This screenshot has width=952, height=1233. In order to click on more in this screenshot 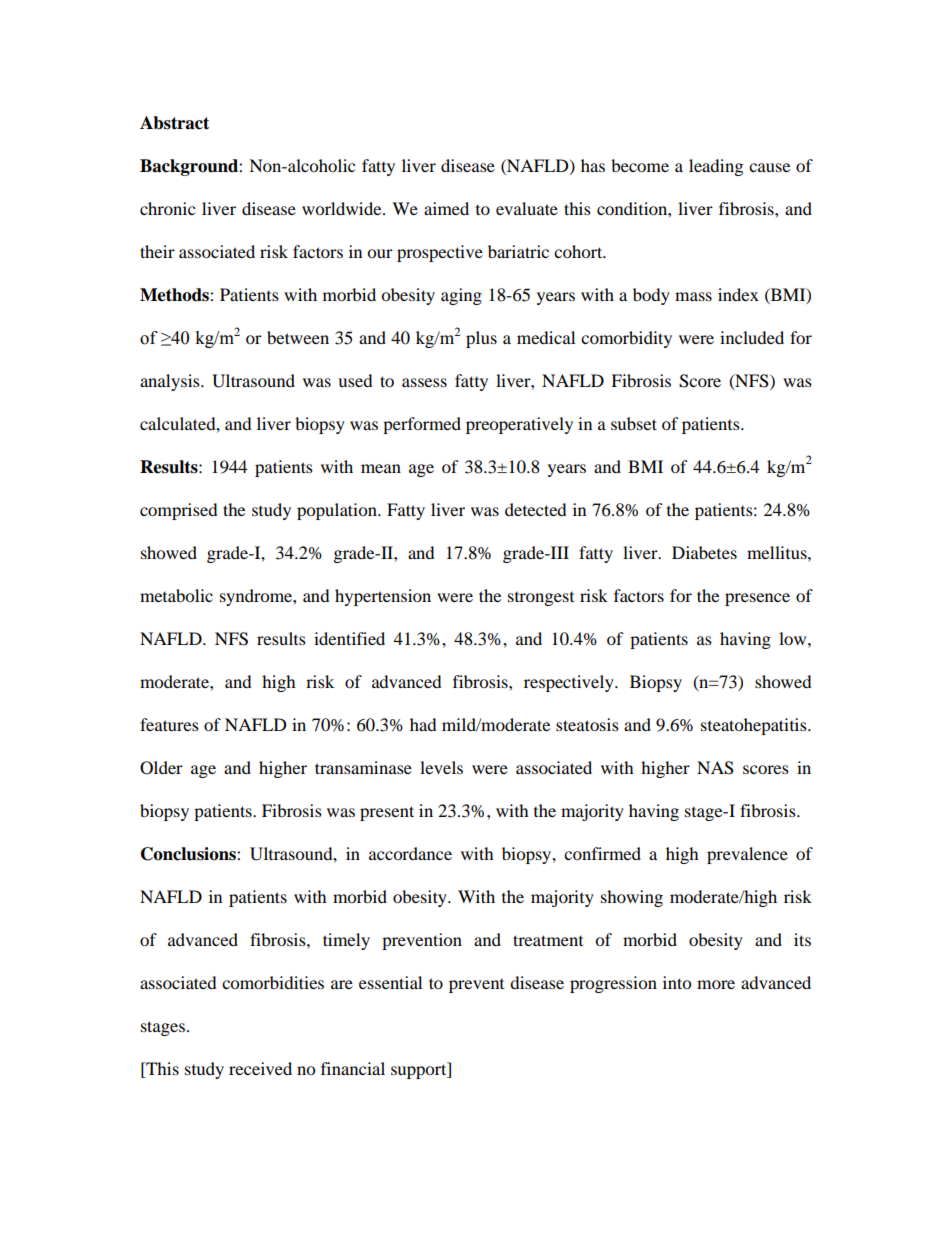, I will do `click(716, 984)`.
